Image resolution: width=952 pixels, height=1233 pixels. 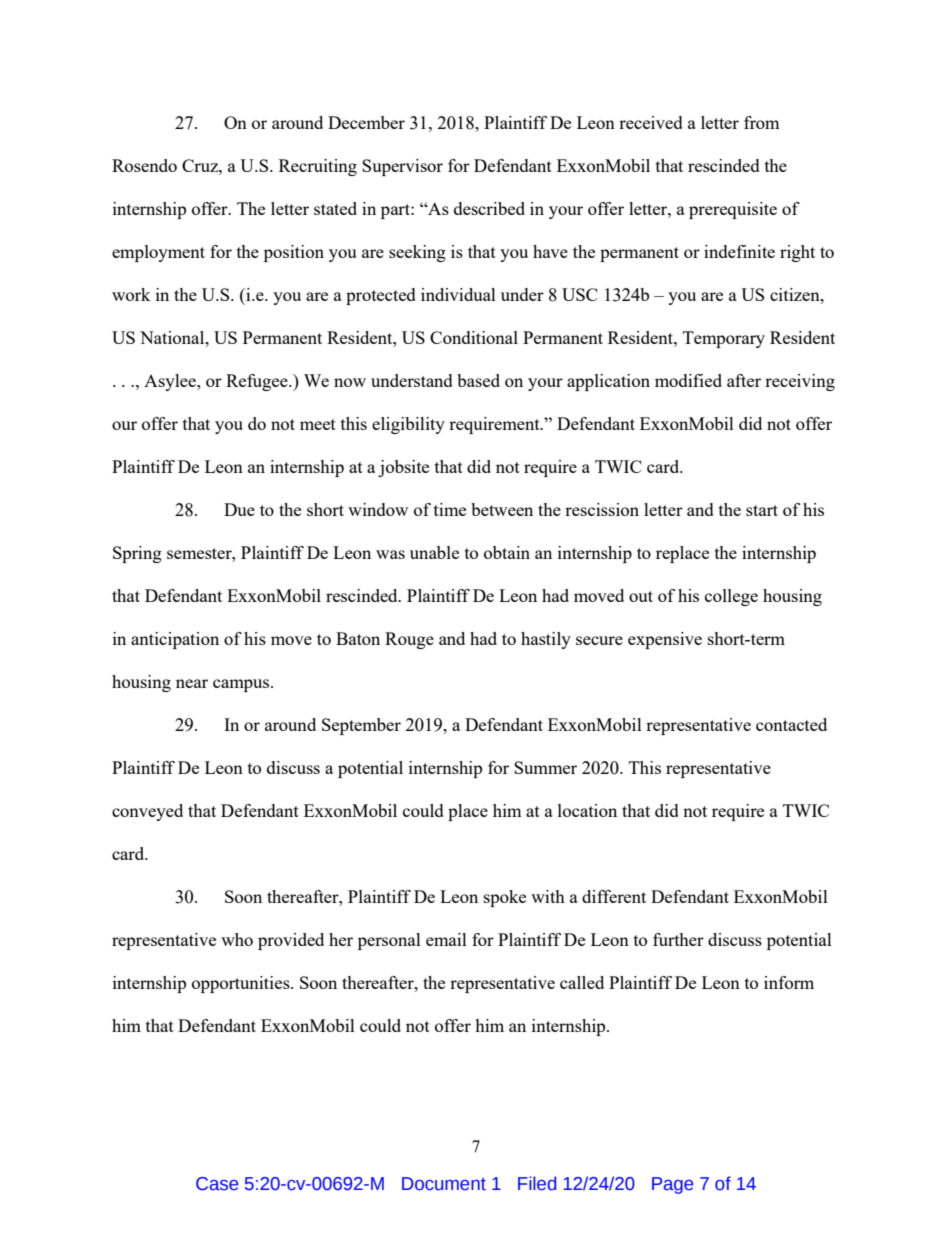 I want to click on from, so click(x=762, y=122).
